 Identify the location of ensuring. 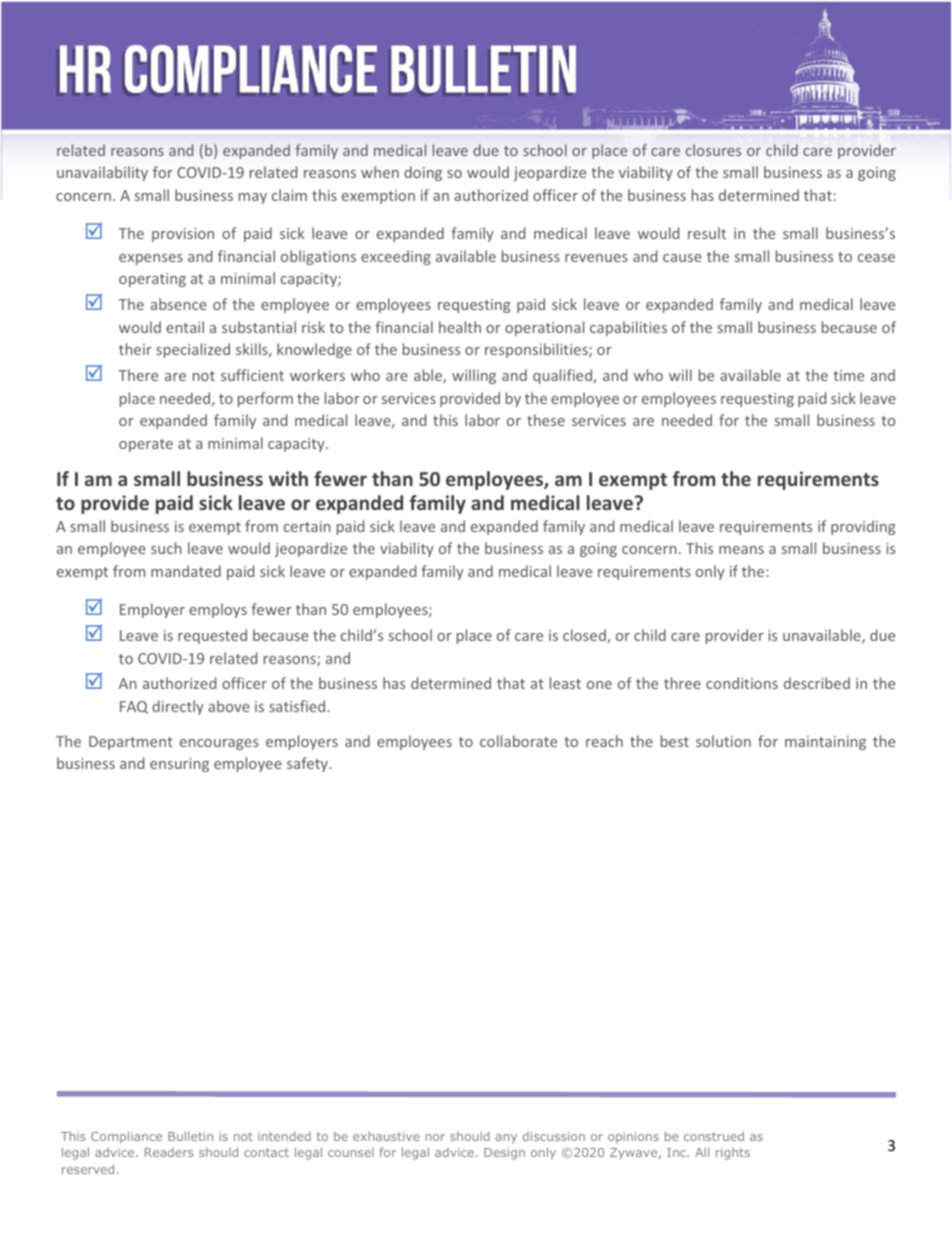
(179, 765).
